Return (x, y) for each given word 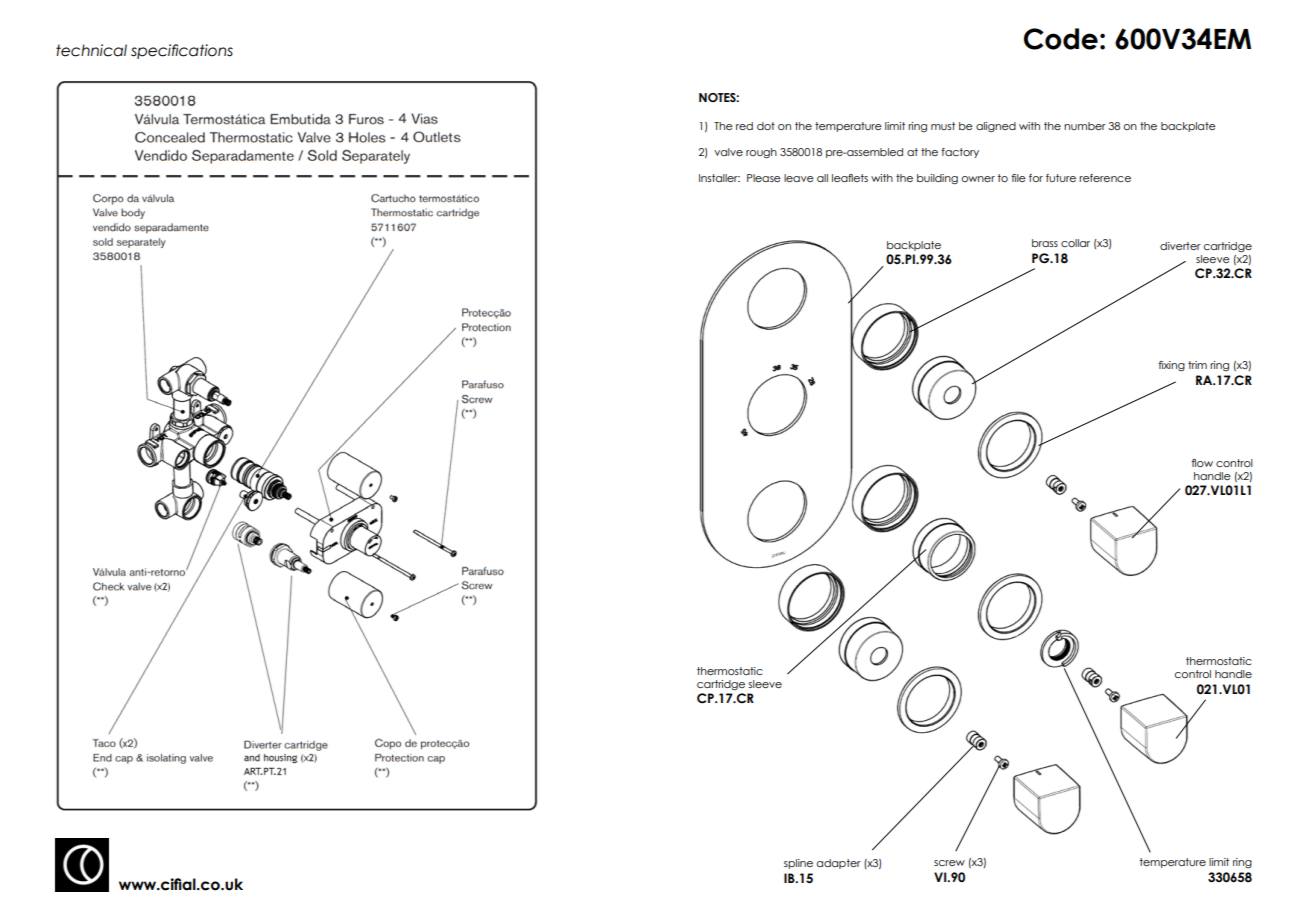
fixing (1171, 366)
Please (764, 178)
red (744, 126)
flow (1202, 463)
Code (1061, 39)
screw (949, 863)
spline (798, 864)
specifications (182, 51)
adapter (839, 864)
